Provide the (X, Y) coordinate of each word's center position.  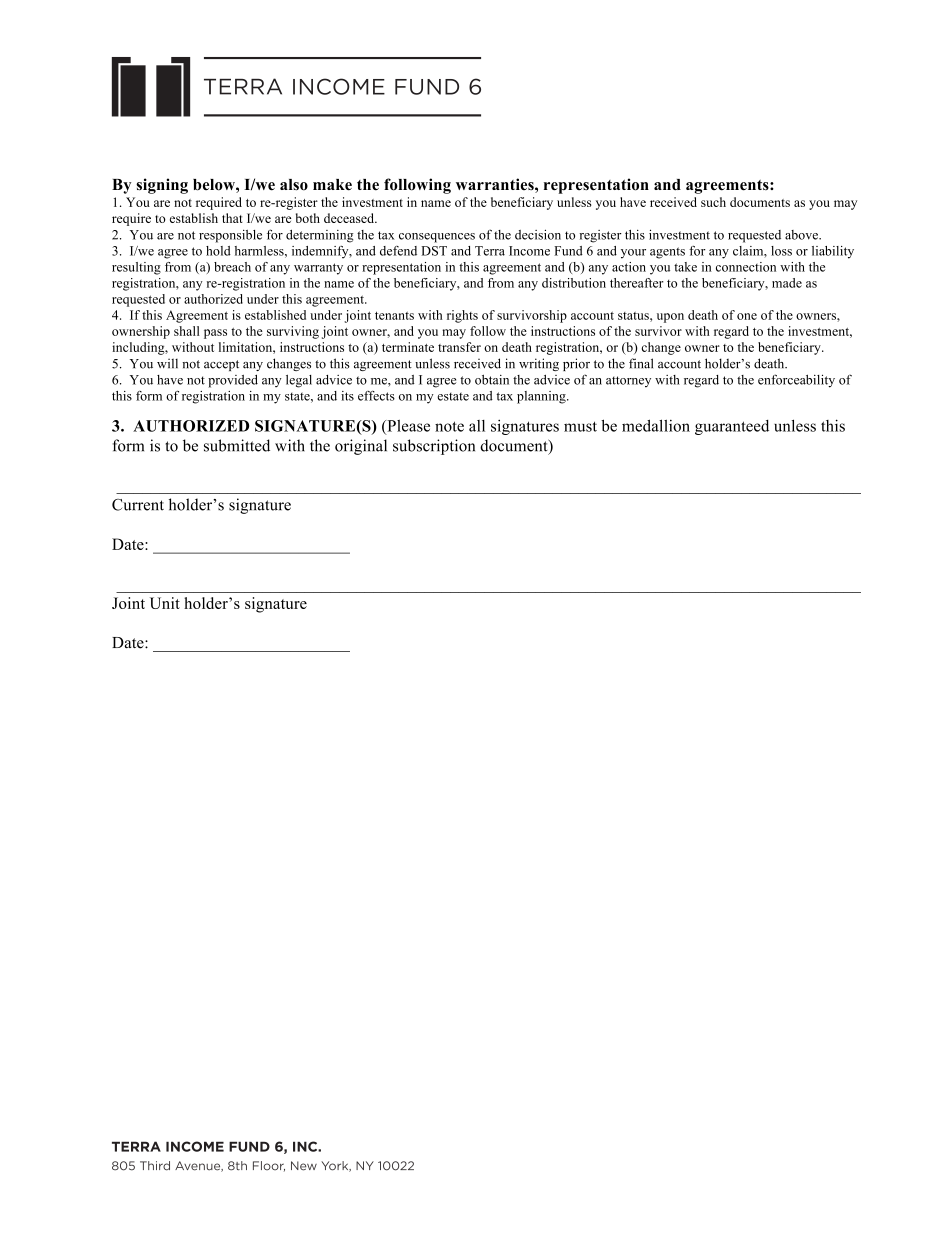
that (232, 218)
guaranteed (732, 427)
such (713, 202)
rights (462, 316)
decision (538, 234)
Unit (165, 603)
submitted (237, 445)
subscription (434, 447)
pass (215, 334)
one (747, 316)
